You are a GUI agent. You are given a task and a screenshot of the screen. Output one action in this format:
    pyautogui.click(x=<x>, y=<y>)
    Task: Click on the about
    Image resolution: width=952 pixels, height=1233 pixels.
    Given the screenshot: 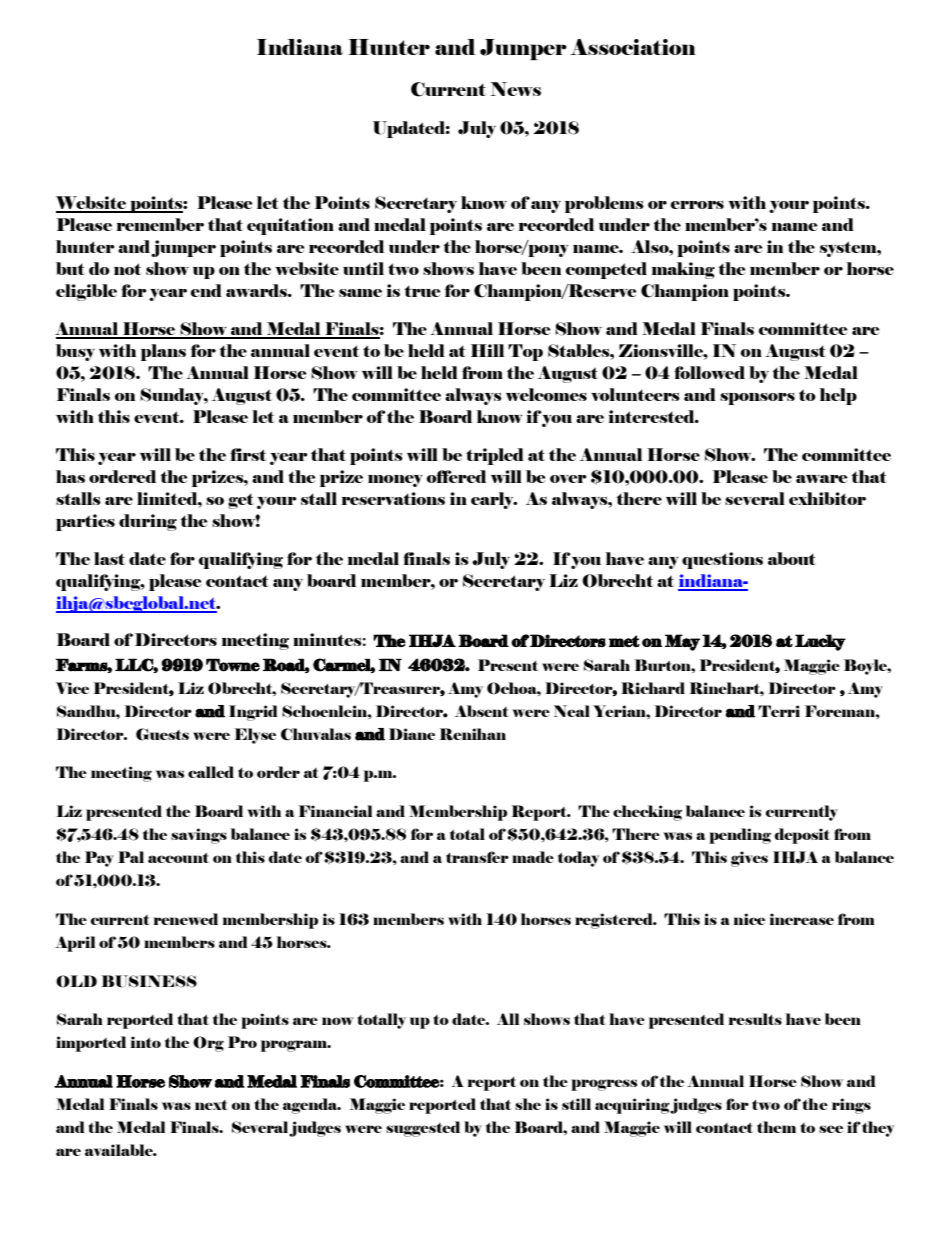 What is the action you would take?
    pyautogui.click(x=792, y=558)
